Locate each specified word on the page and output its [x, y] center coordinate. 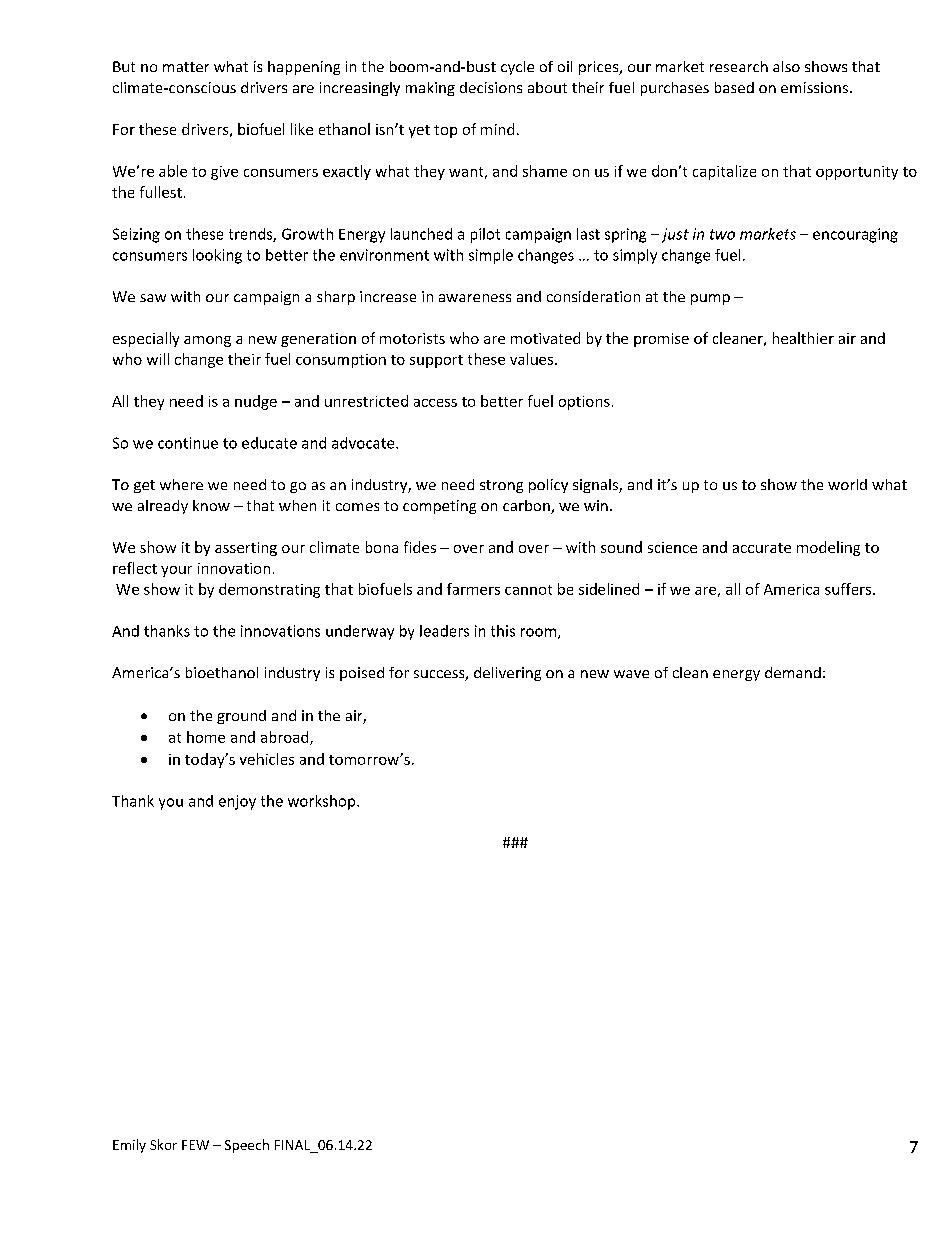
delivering [507, 674]
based [734, 87]
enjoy [237, 802]
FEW [195, 1145]
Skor [163, 1144]
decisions [491, 87]
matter [186, 67]
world [847, 484]
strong [501, 486]
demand [793, 672]
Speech [247, 1146]
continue [188, 443]
